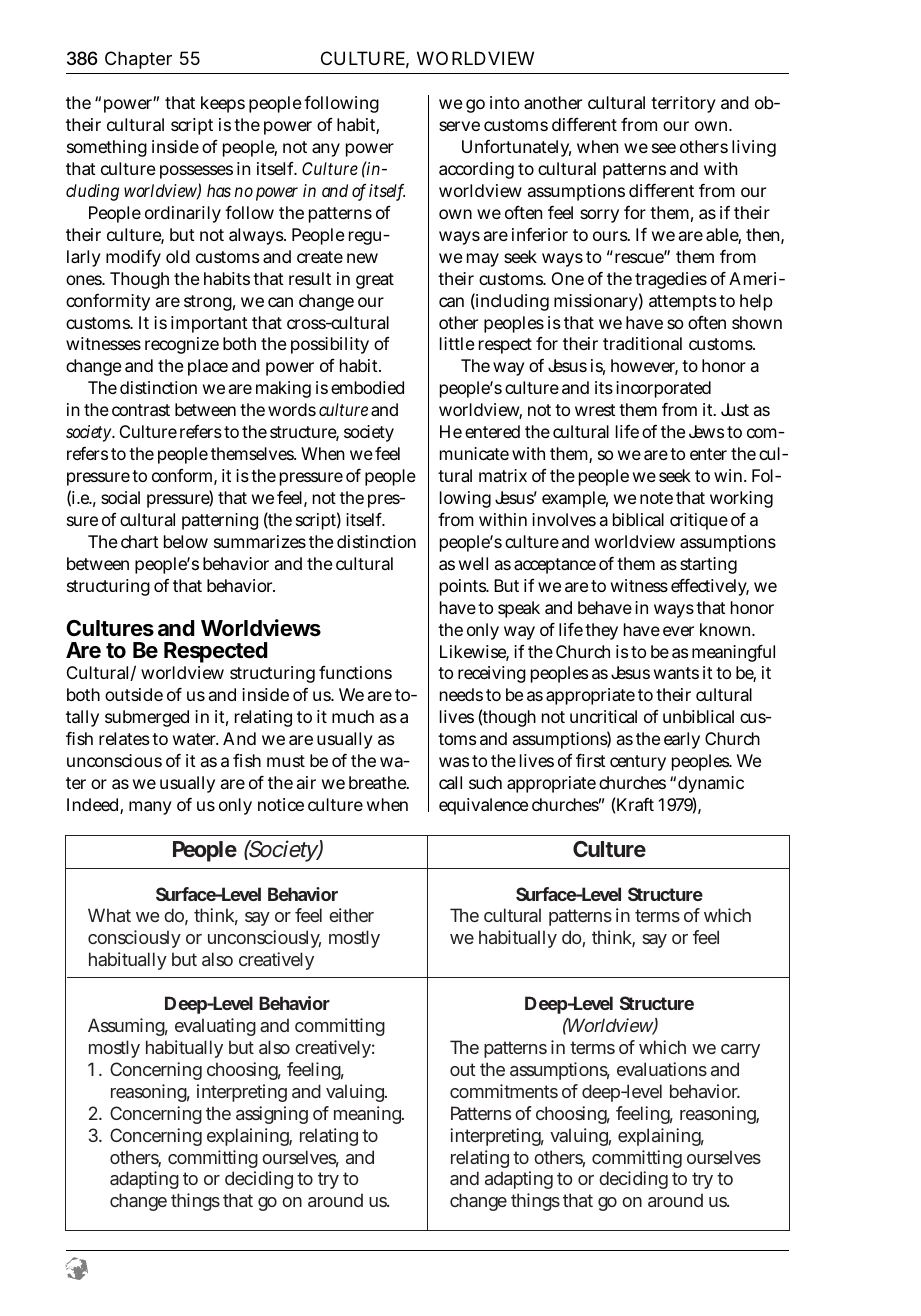 The image size is (921, 1316). Describe the element at coordinates (676, 673) in the page. I see `wants` at that location.
